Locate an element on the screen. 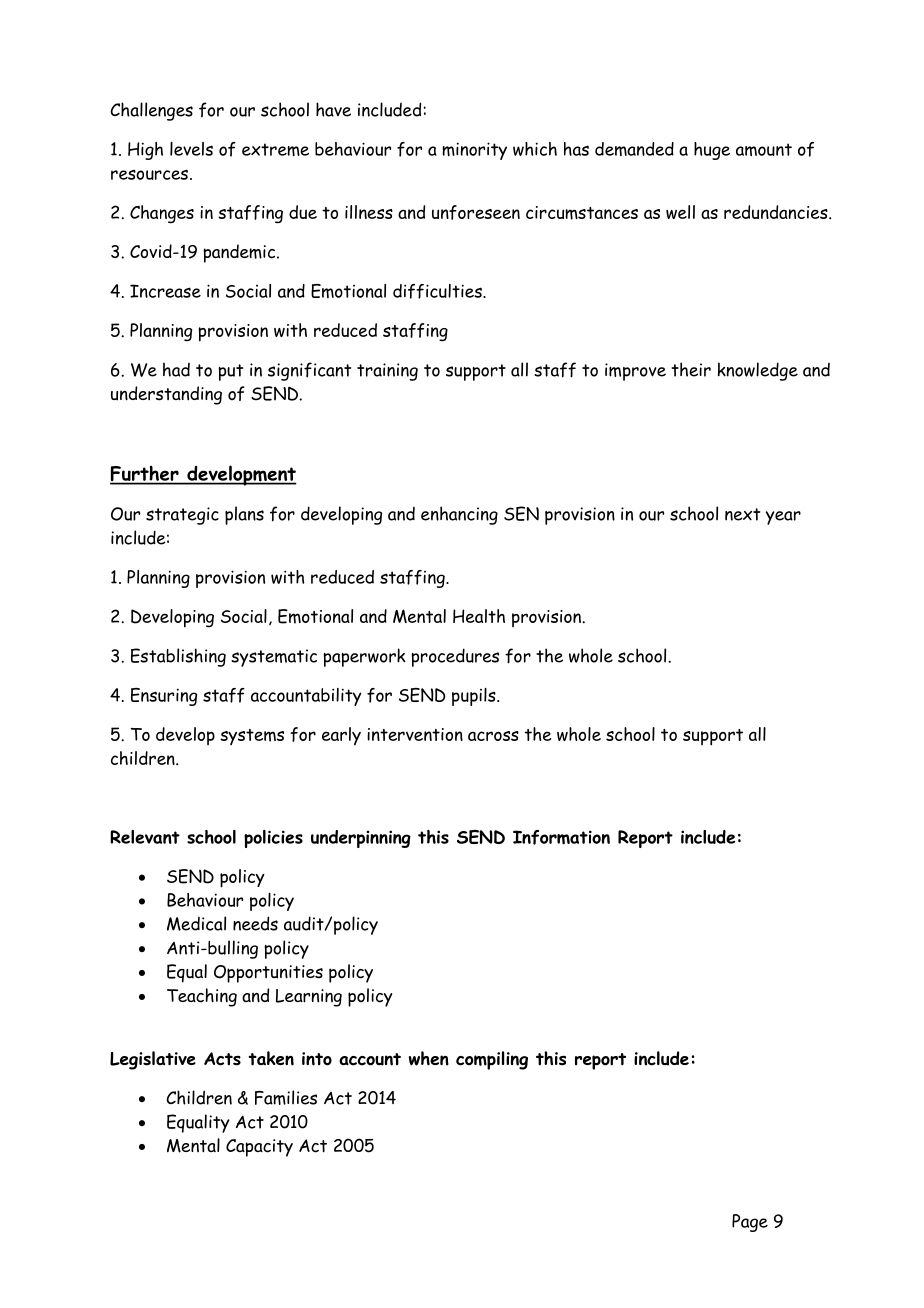  policies is located at coordinates (273, 839).
